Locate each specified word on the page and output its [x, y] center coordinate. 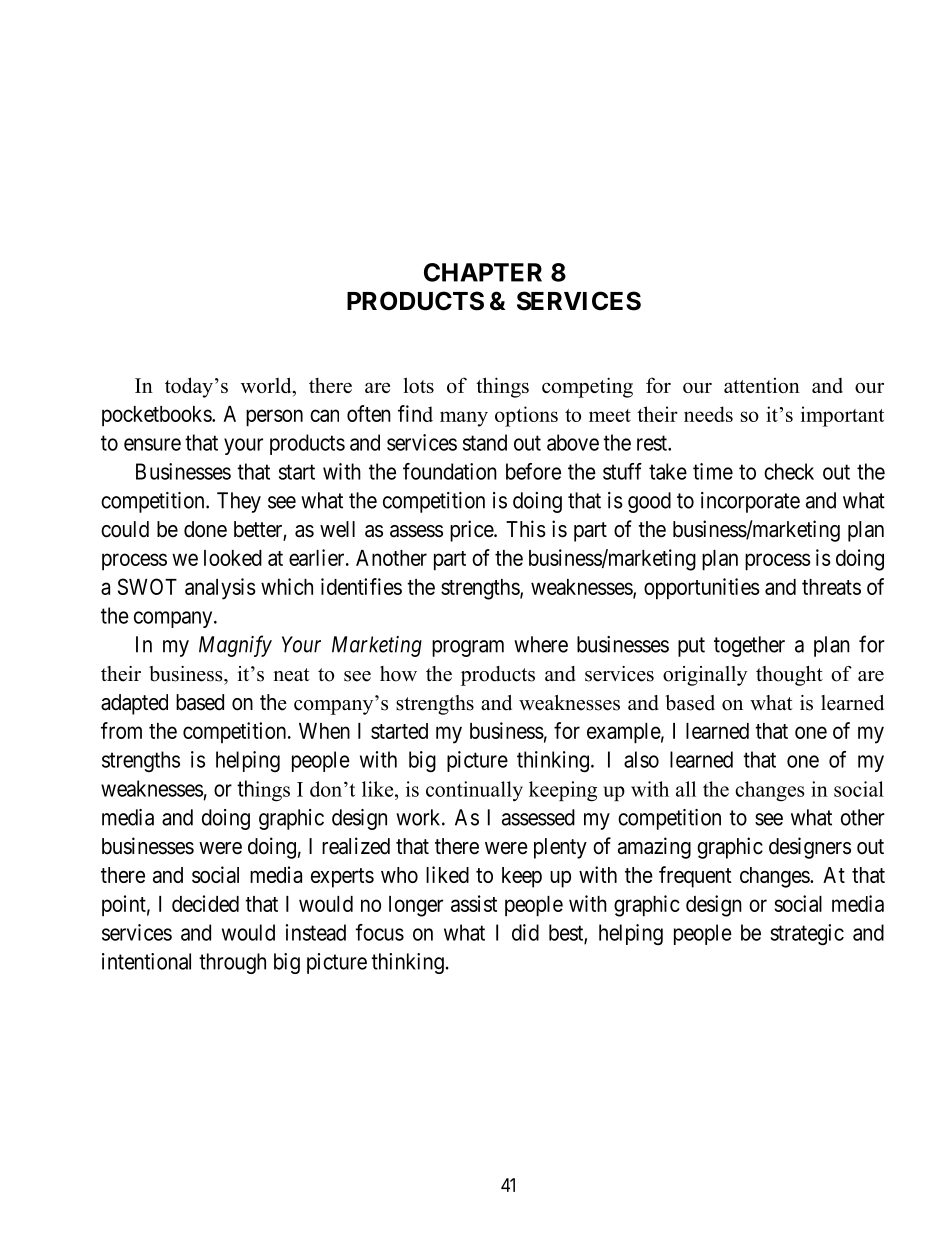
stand [485, 442]
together [749, 646]
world [267, 386]
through [232, 963]
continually [474, 791]
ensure [152, 444]
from [121, 730]
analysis [220, 589]
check [789, 471]
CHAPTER [483, 272]
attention [762, 385]
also [641, 759]
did [525, 932]
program [468, 648]
